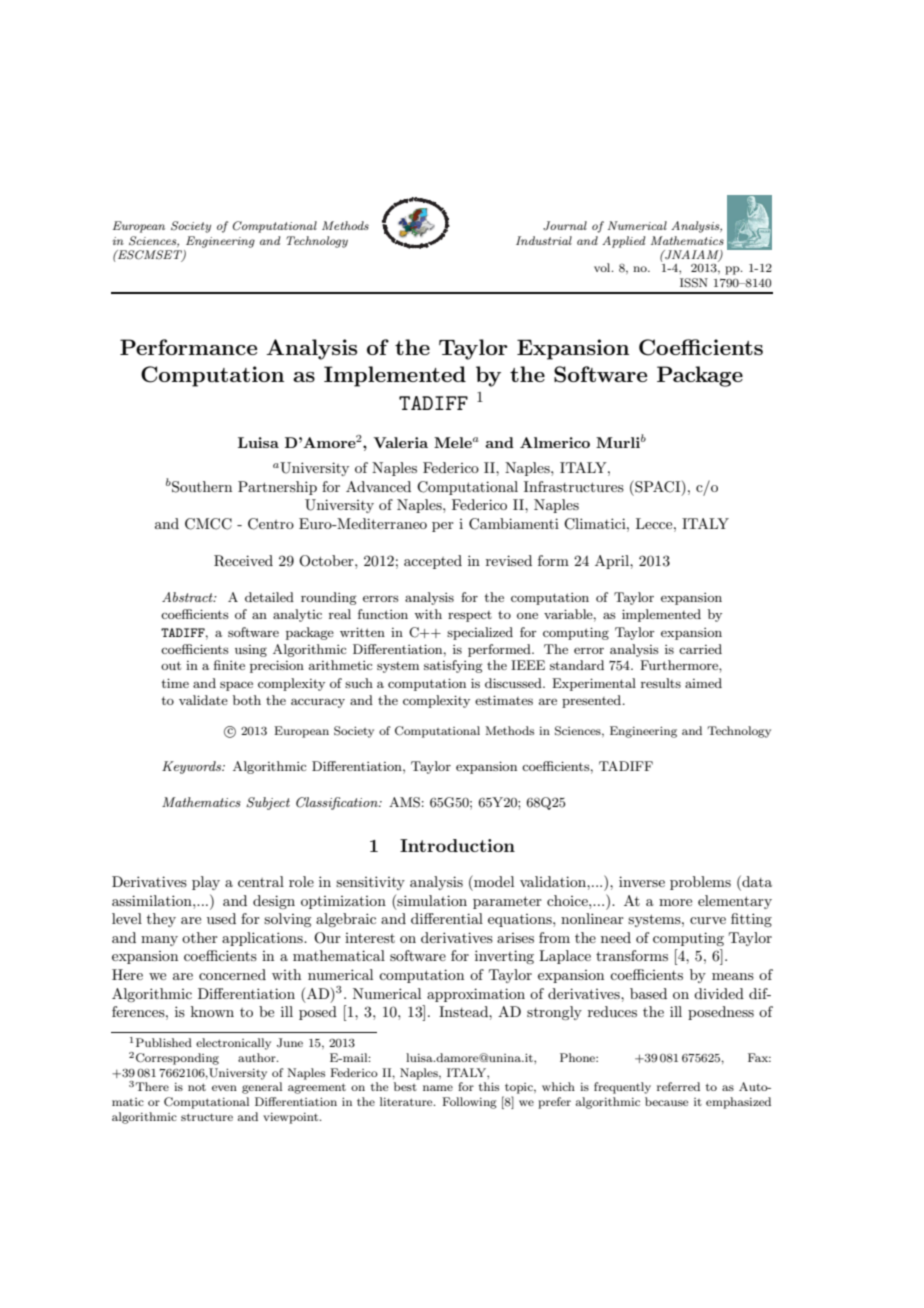 The width and height of the document is (924, 1308). I want to click on not, so click(197, 1087).
